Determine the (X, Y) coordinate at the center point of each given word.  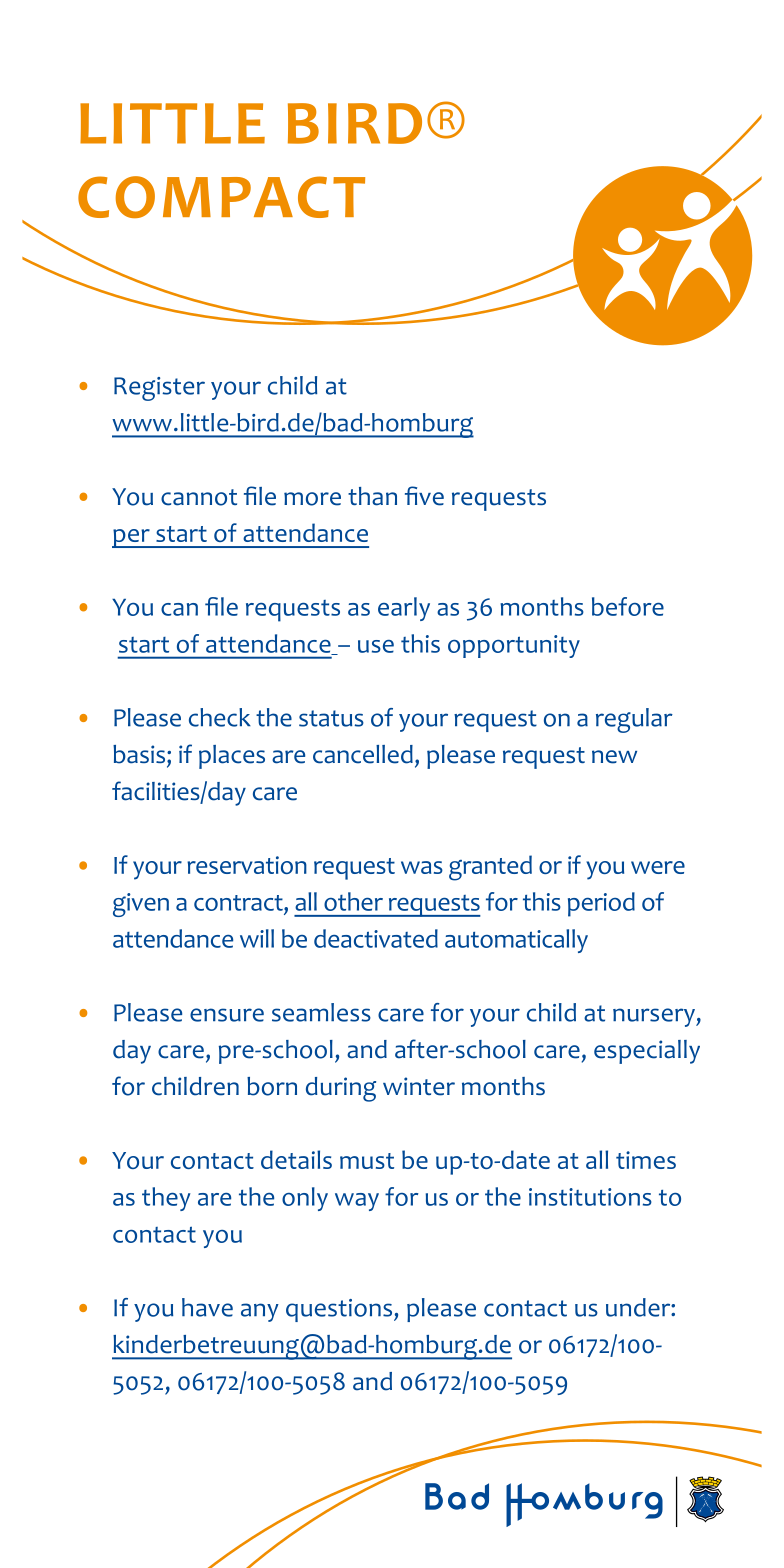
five (424, 496)
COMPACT (221, 197)
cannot (199, 497)
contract (239, 904)
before (628, 606)
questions (340, 1310)
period (601, 904)
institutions (590, 1197)
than (372, 496)
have (207, 1307)
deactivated (376, 938)
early (404, 609)
